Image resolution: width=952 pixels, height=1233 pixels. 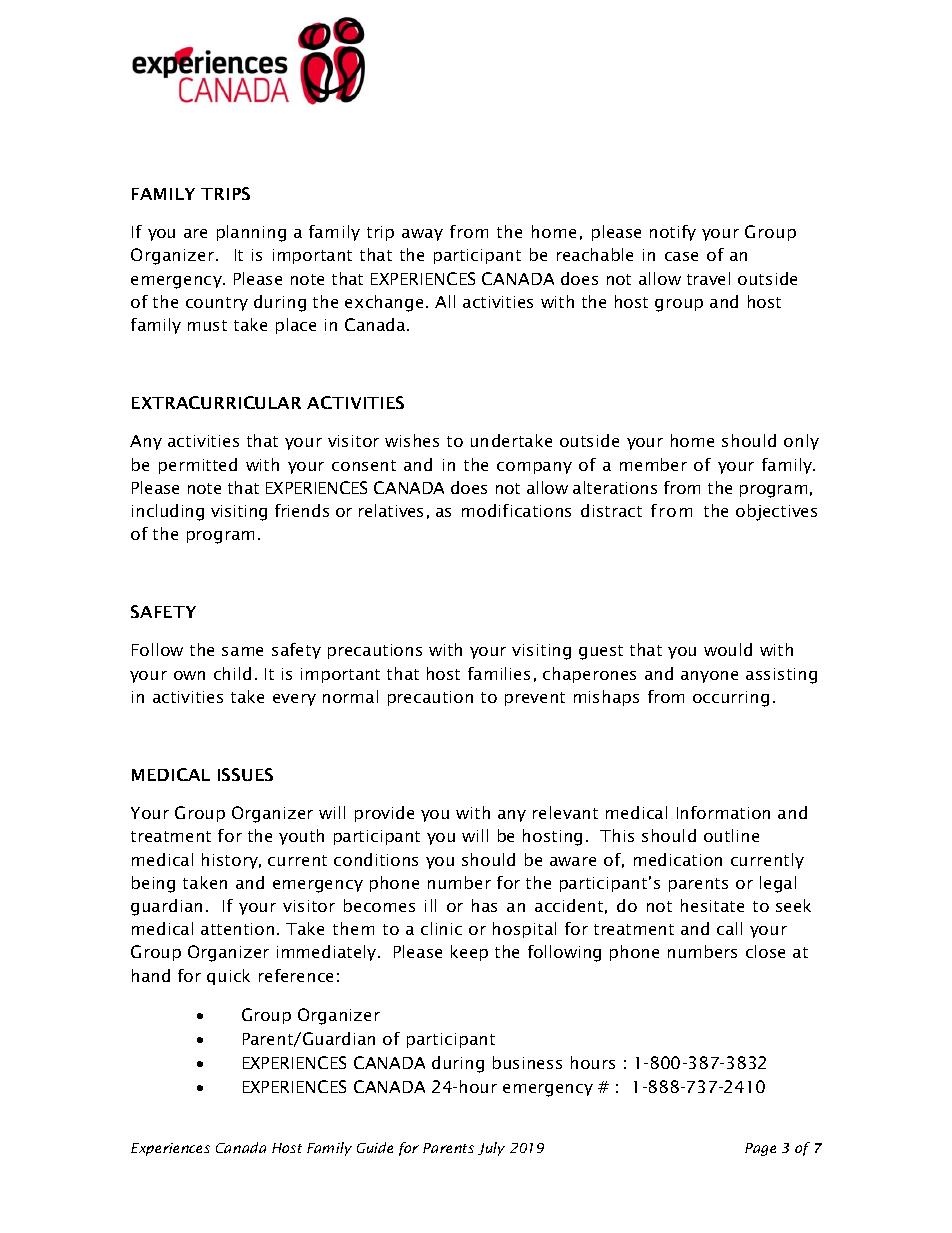 I want to click on families, so click(x=499, y=673).
